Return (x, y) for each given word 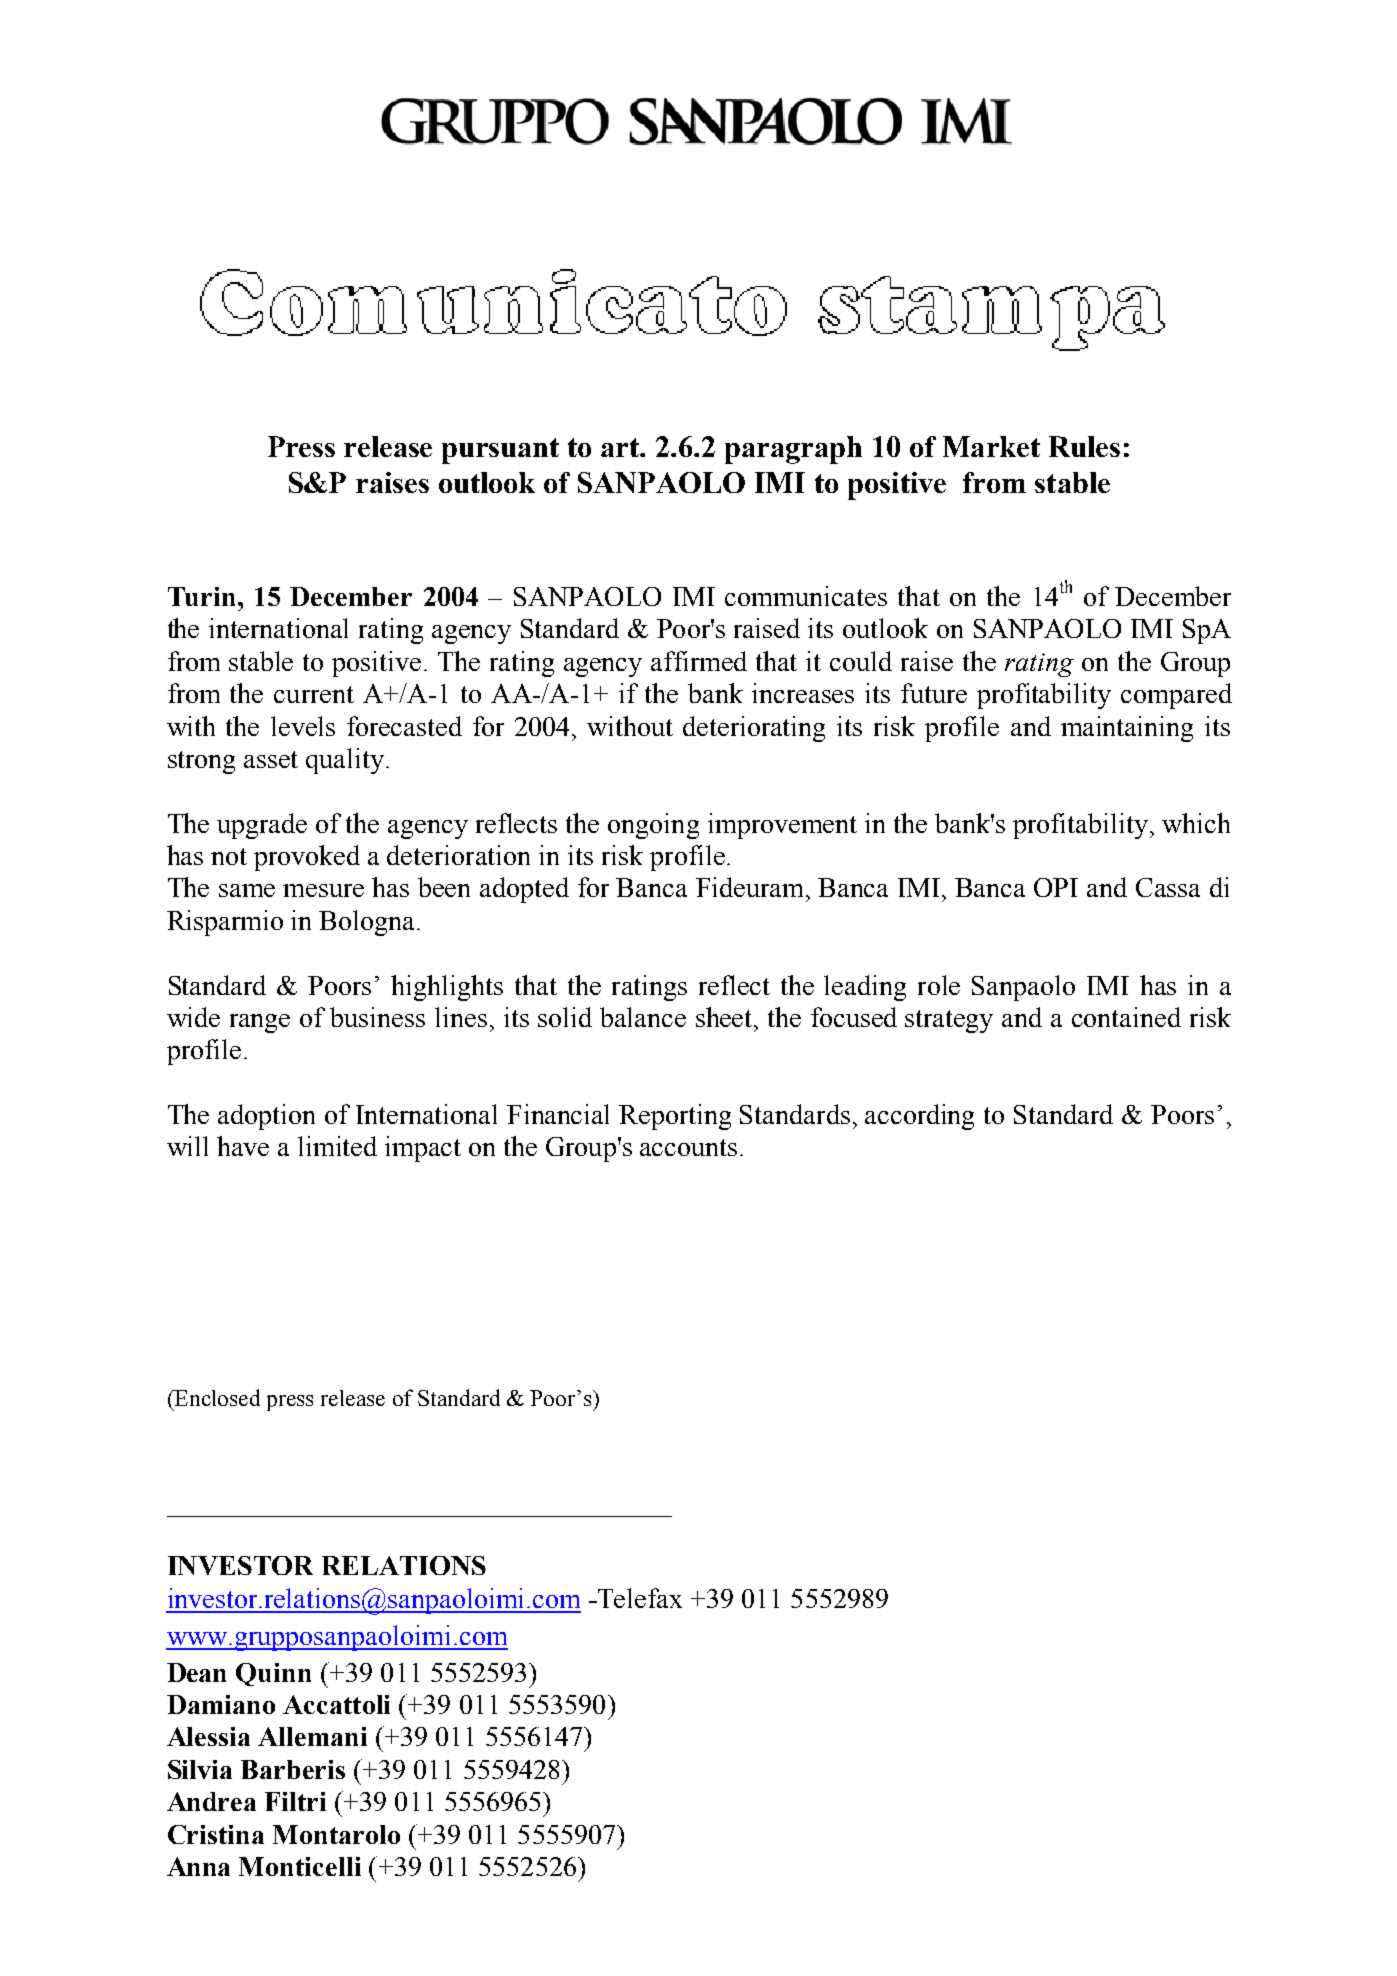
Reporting (675, 1117)
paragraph (793, 450)
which (1196, 823)
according (919, 1117)
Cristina (216, 1834)
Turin (203, 596)
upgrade (262, 826)
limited (337, 1146)
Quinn (273, 1674)
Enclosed (216, 1397)
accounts (688, 1147)
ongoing (653, 826)
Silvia (200, 1769)
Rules (1084, 446)
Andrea (211, 1801)
